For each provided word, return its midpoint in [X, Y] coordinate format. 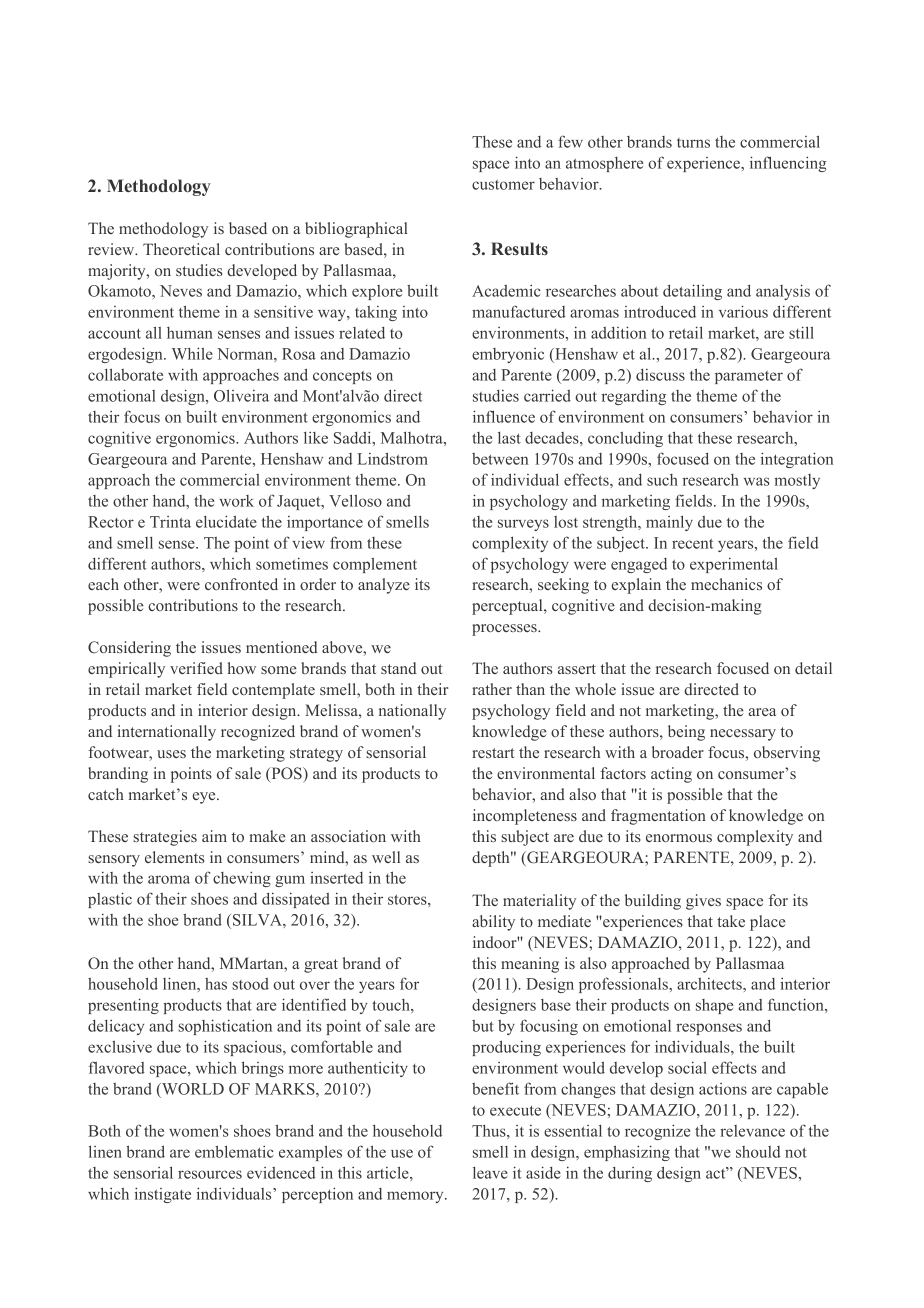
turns [693, 143]
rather [492, 689]
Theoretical [181, 249]
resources [210, 1174]
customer [503, 185]
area [762, 712]
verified [196, 668]
